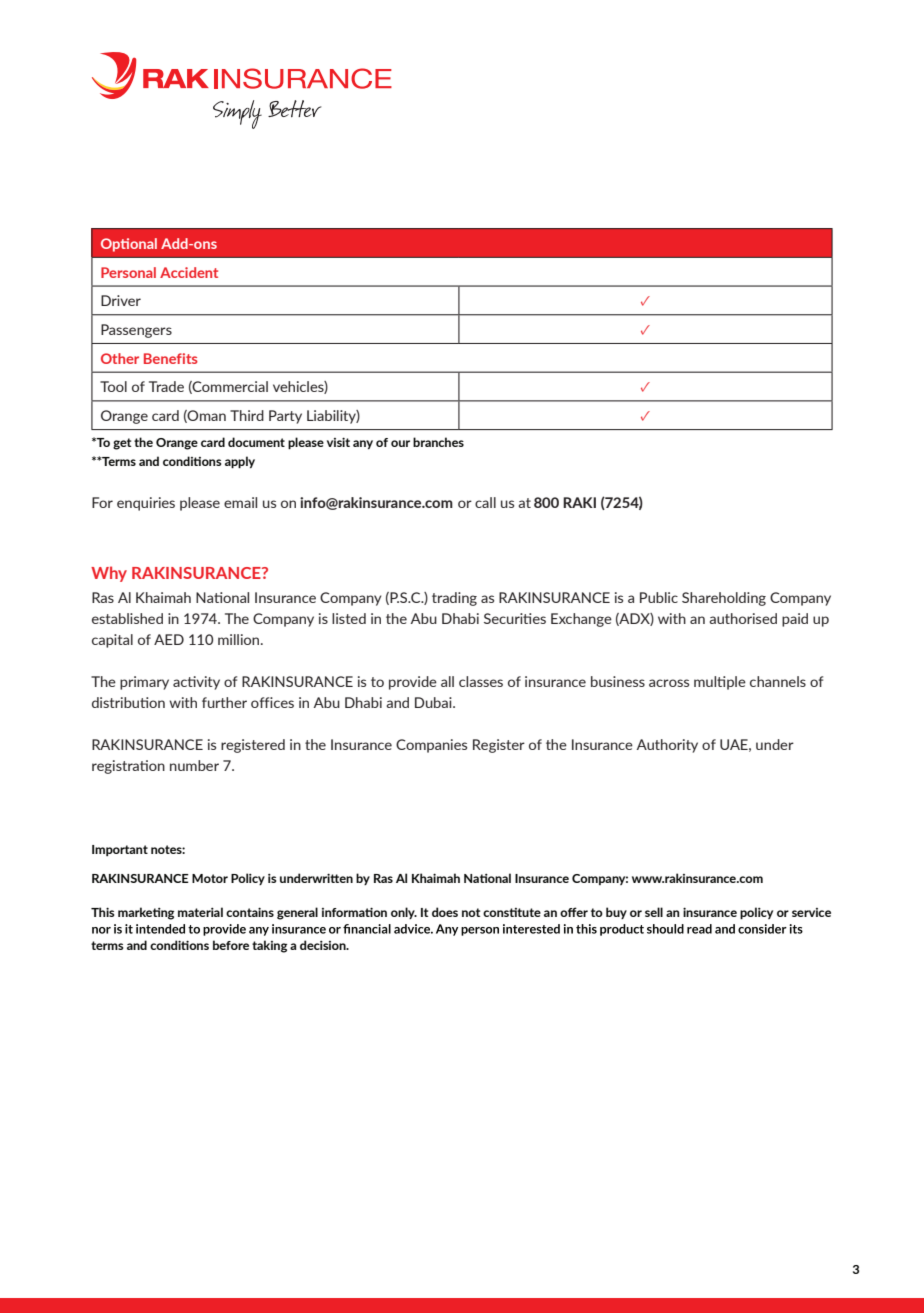 This screenshot has height=1313, width=924. Describe the element at coordinates (128, 272) in the screenshot. I see `Personal` at that location.
